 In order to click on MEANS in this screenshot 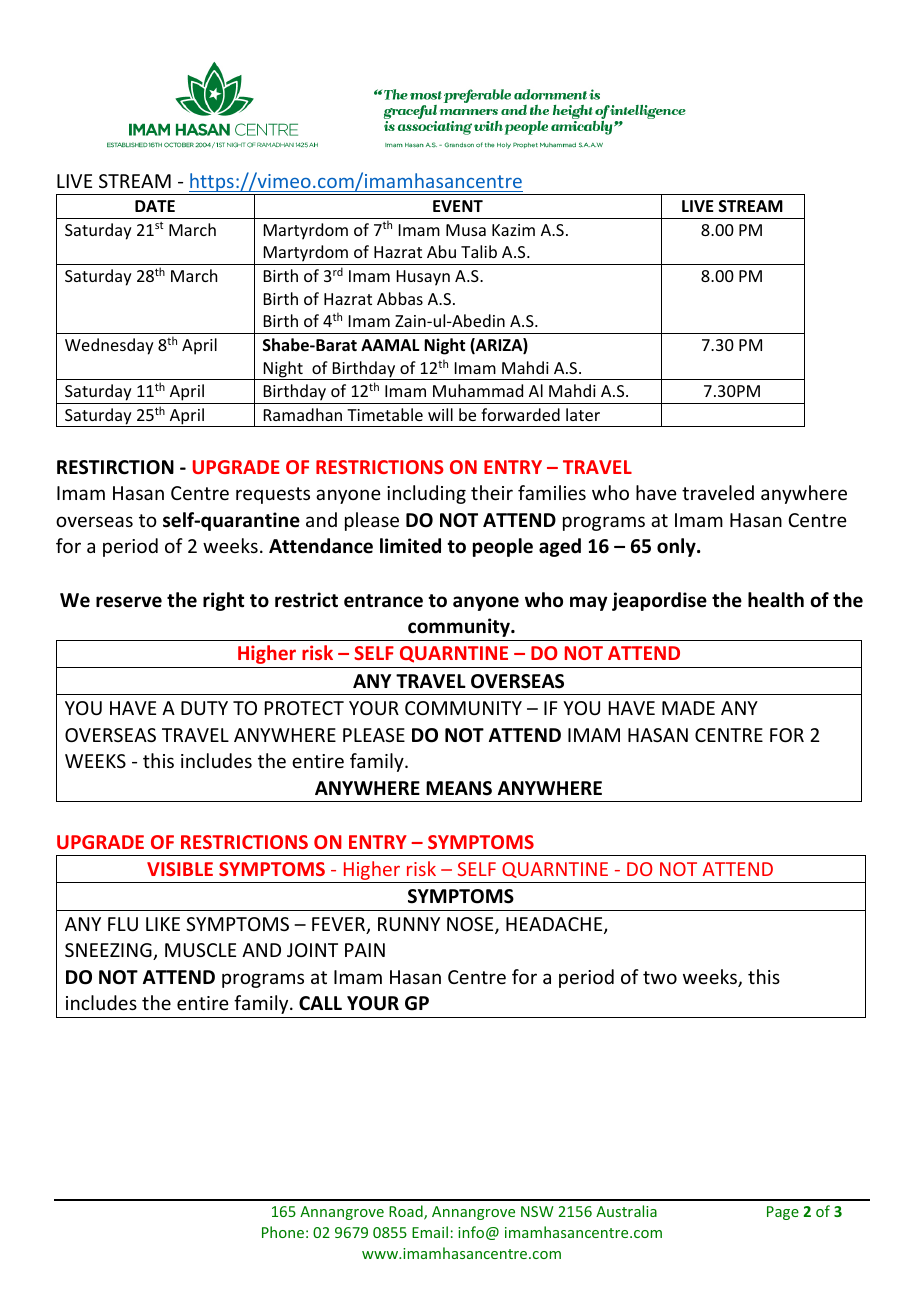, I will do `click(459, 788)`.
